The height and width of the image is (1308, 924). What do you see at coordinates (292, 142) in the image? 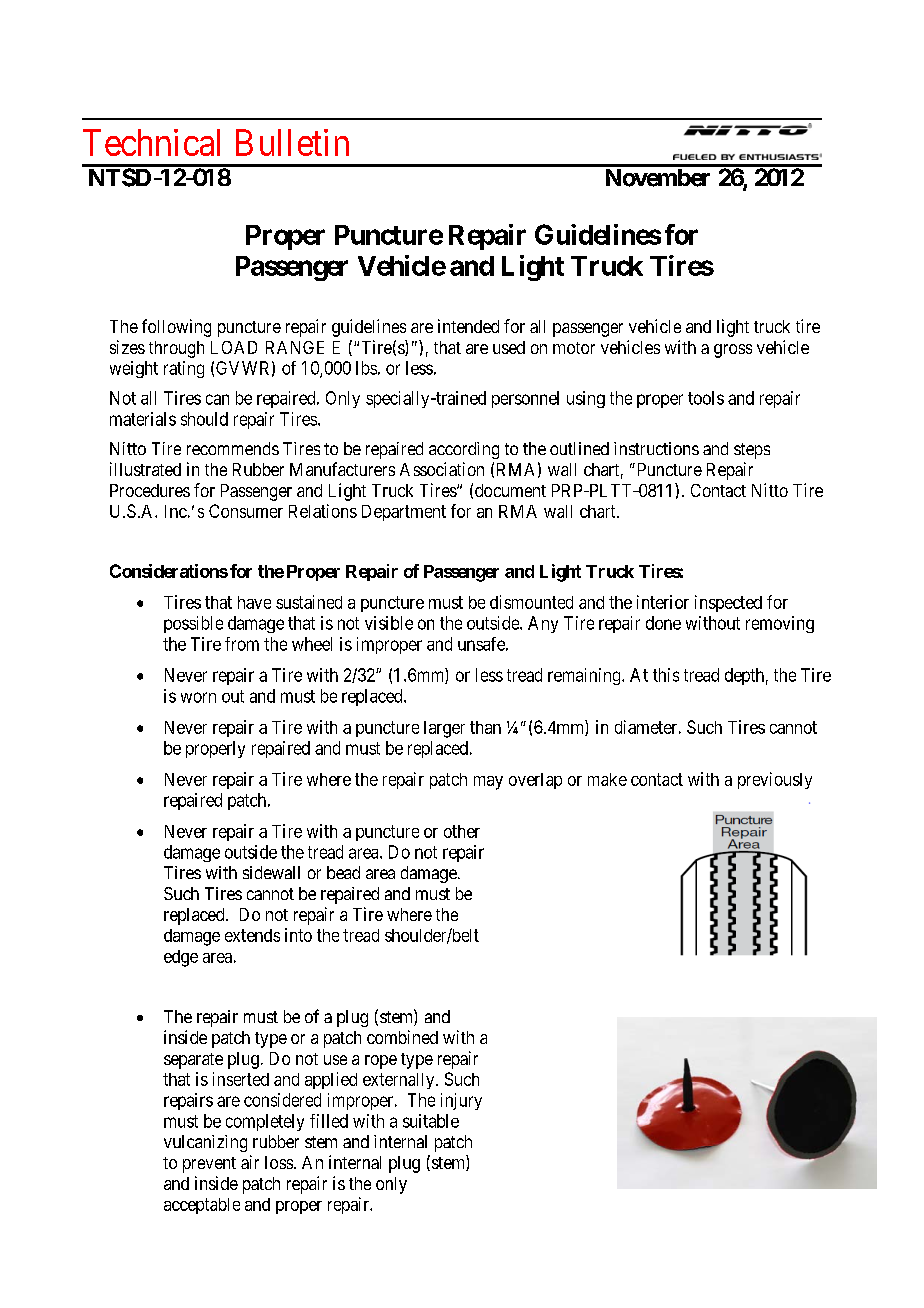
I see `Bulletin` at bounding box center [292, 142].
